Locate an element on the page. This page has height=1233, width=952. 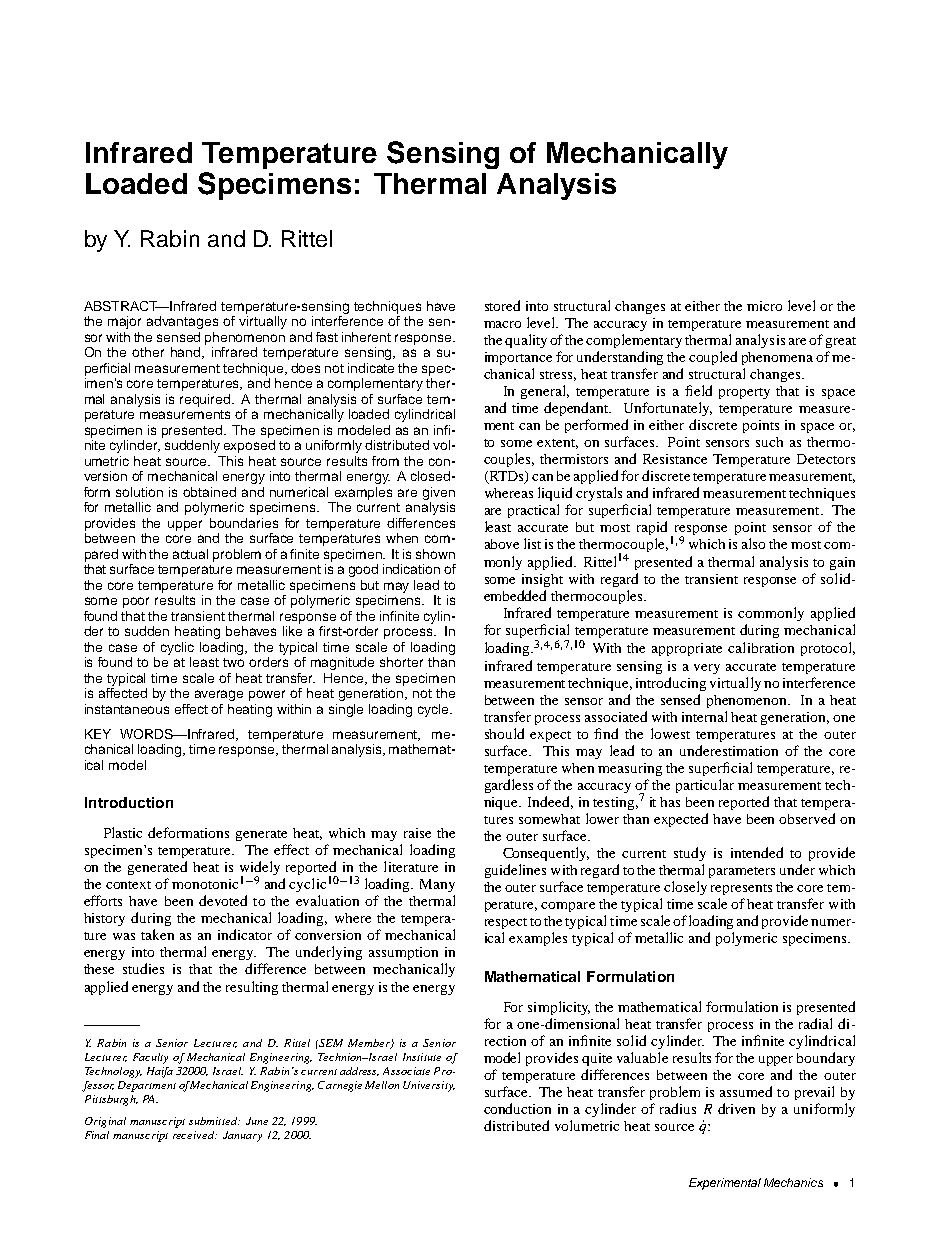
advantages is located at coordinates (182, 322).
